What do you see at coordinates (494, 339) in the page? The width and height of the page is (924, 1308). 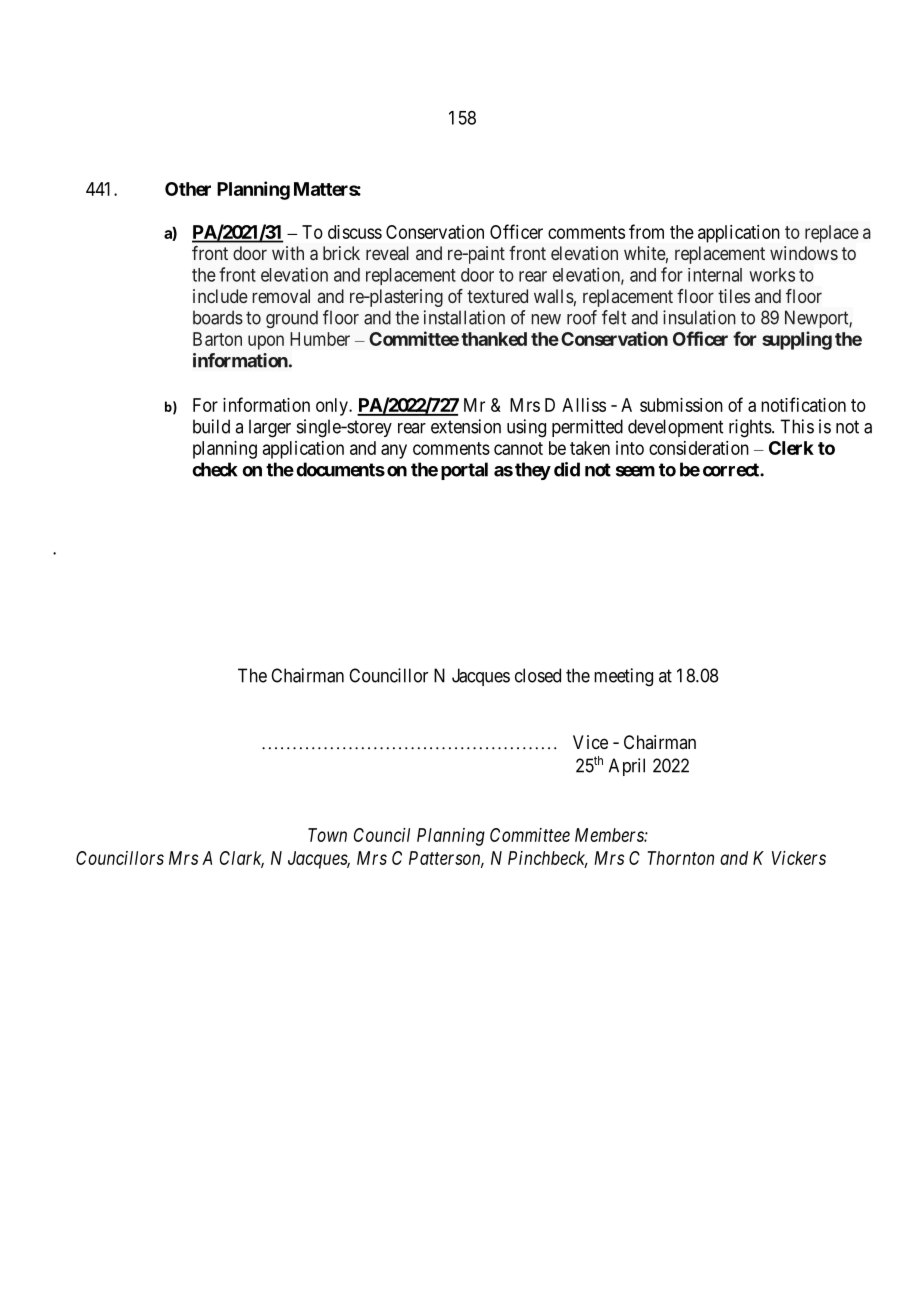 I see `thanked` at bounding box center [494, 339].
